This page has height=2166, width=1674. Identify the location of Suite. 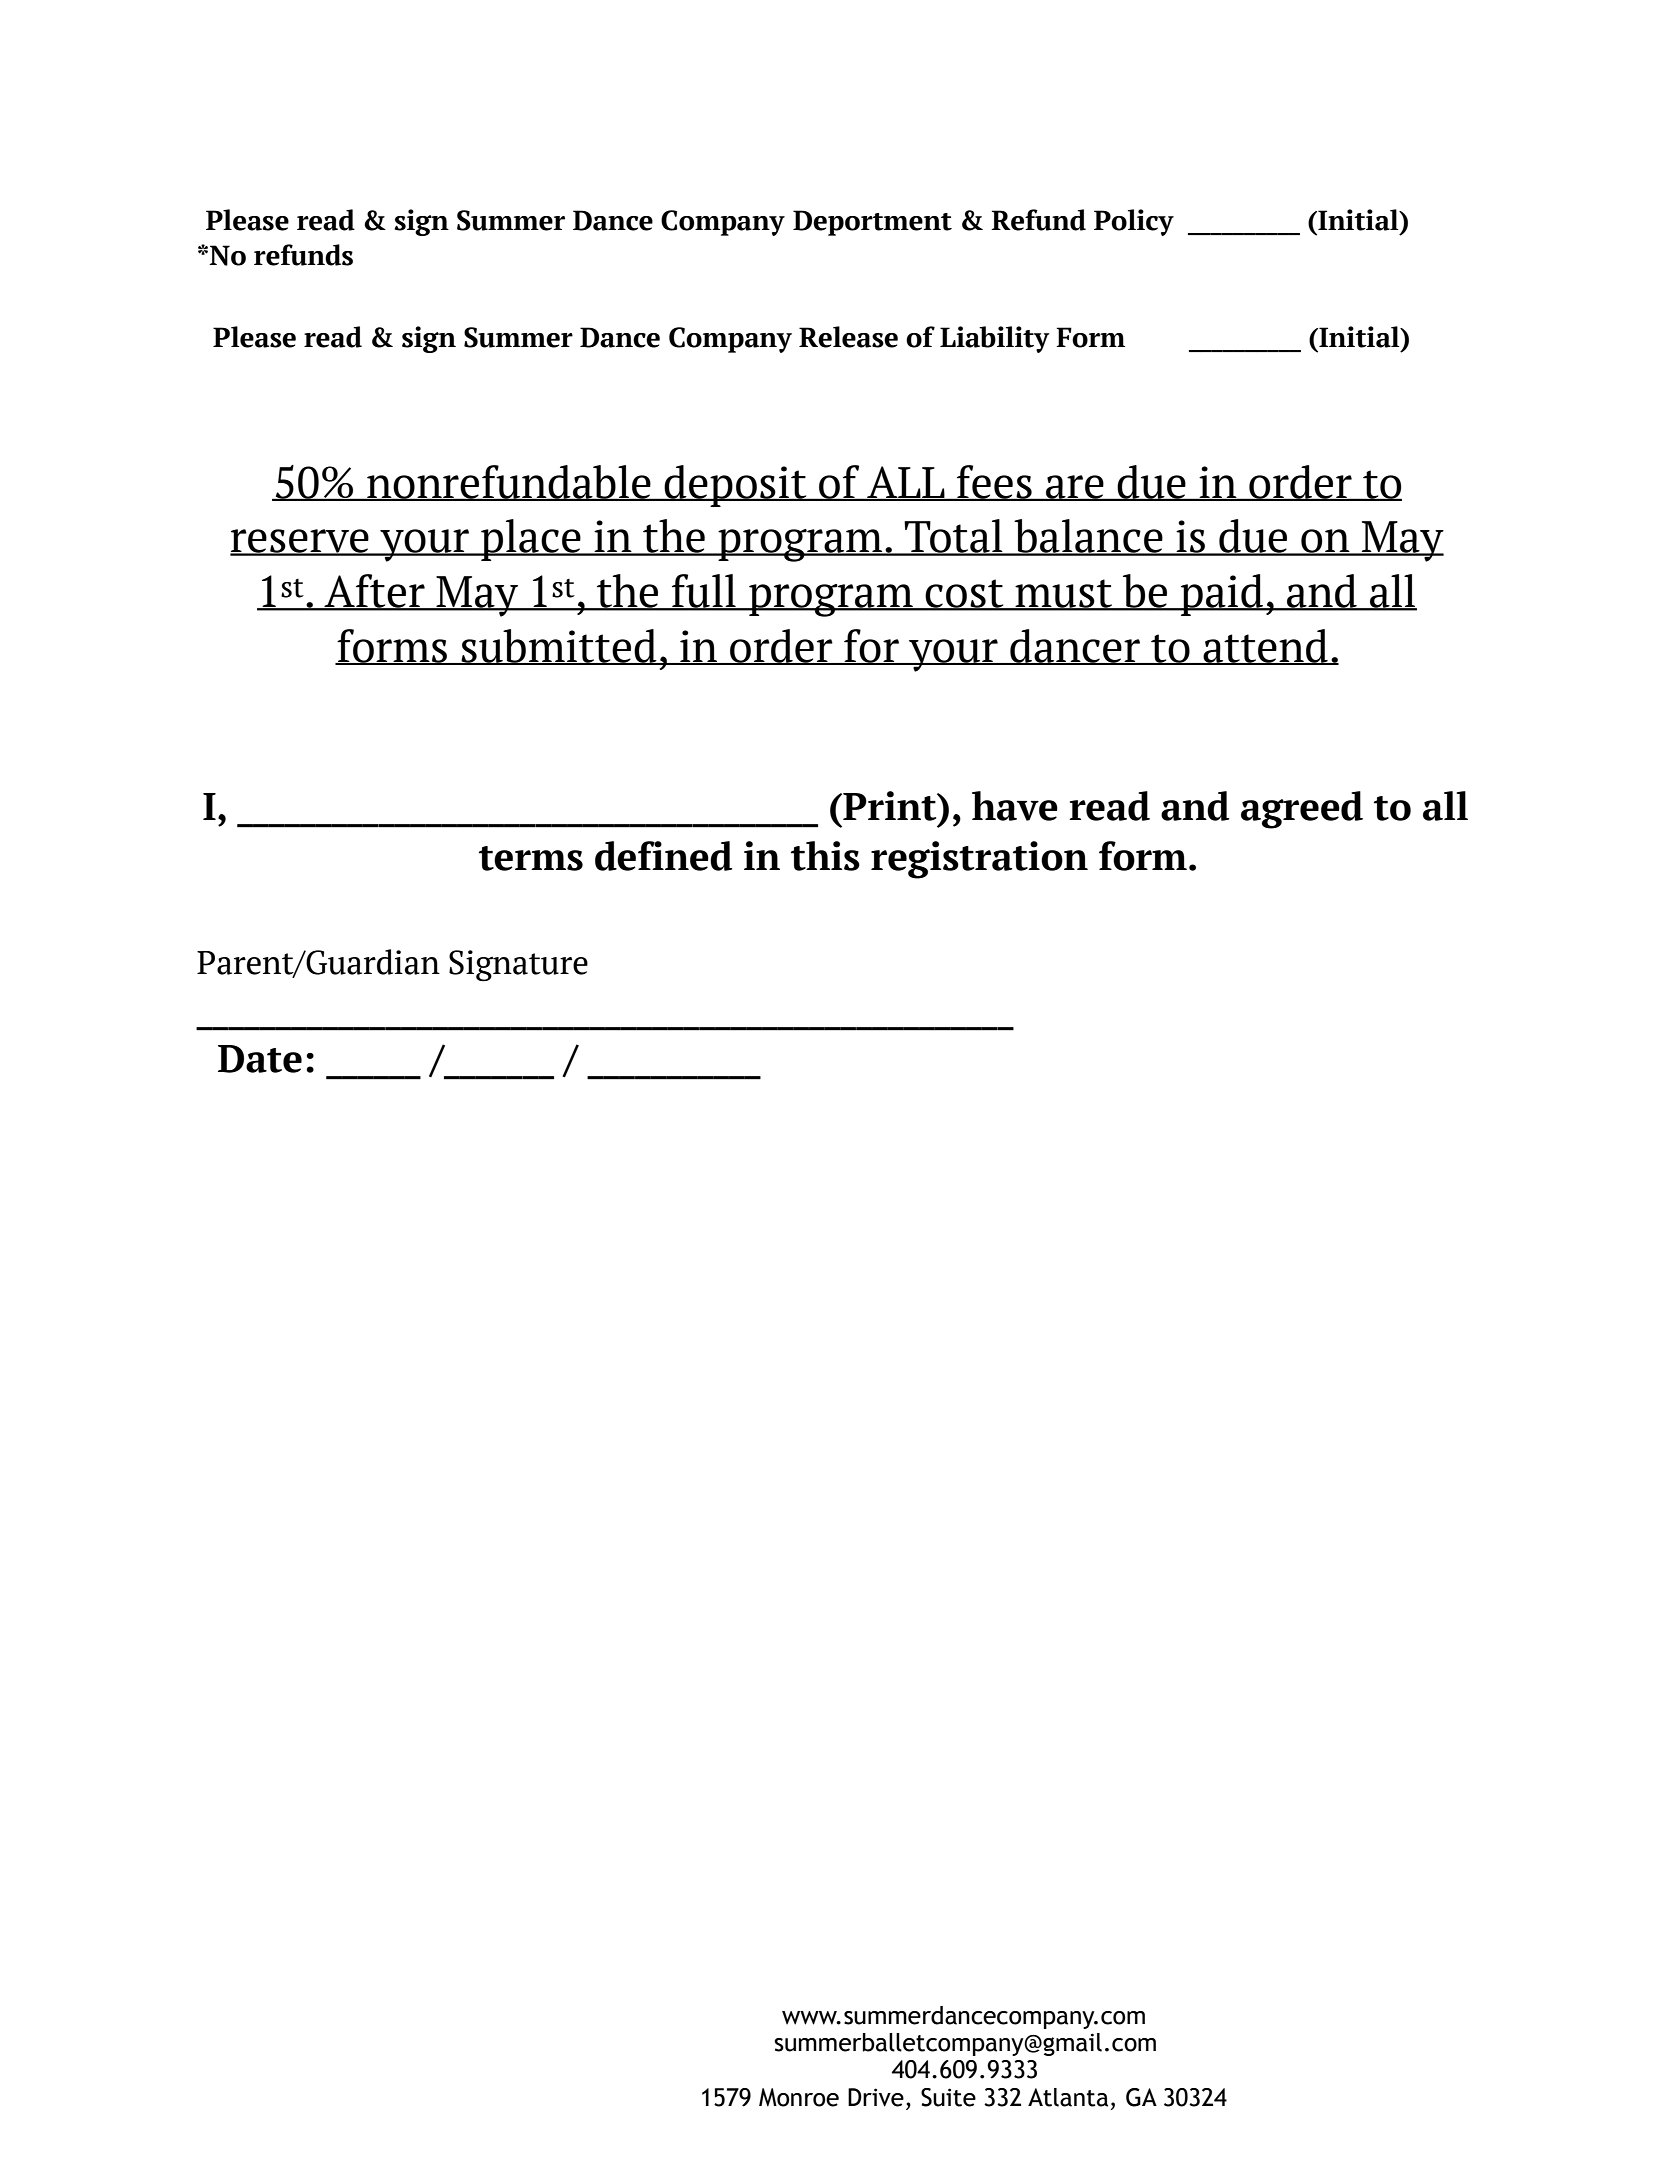
(948, 2097).
